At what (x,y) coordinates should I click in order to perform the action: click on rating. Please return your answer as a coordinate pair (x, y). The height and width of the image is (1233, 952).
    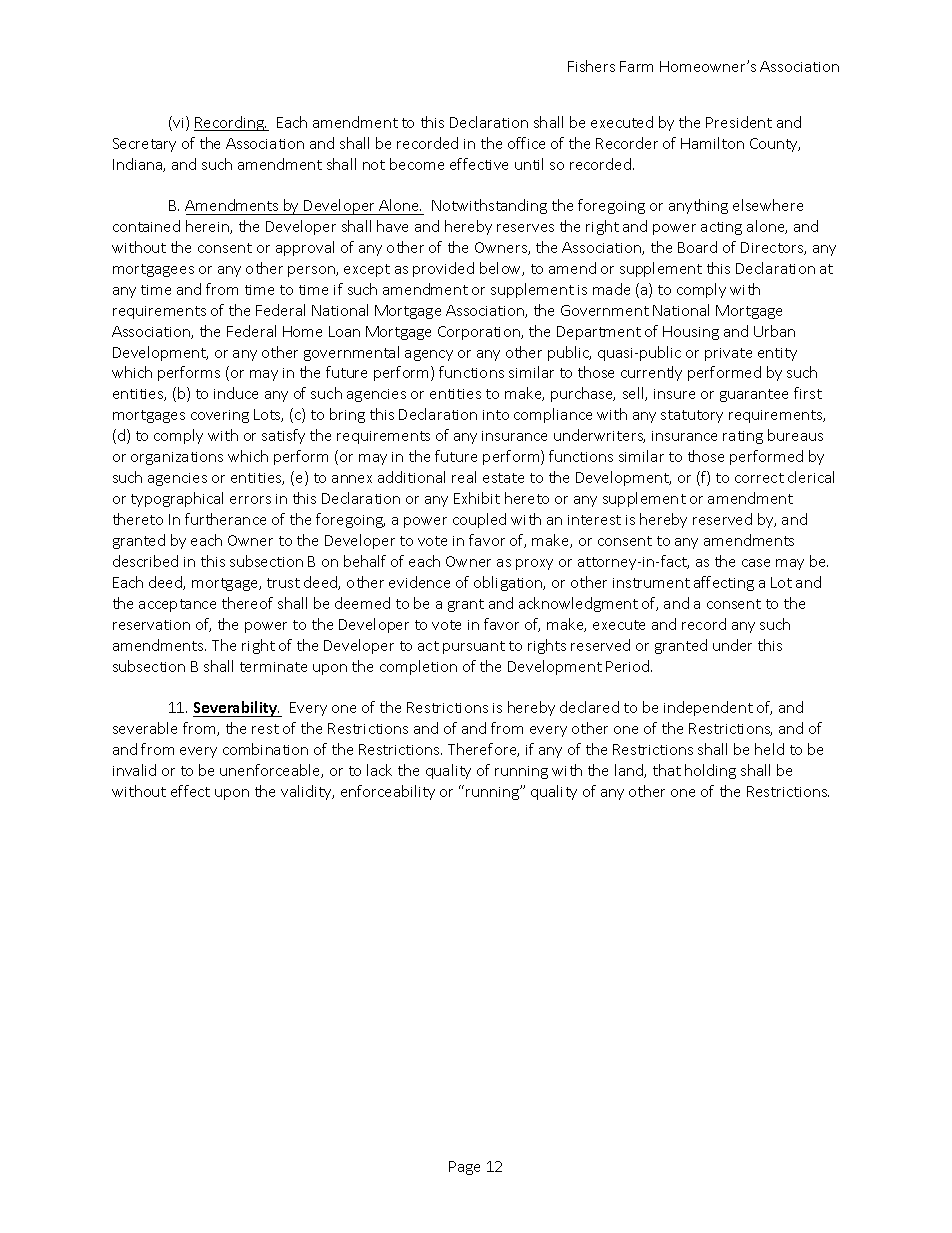
    Looking at the image, I should click on (743, 437).
